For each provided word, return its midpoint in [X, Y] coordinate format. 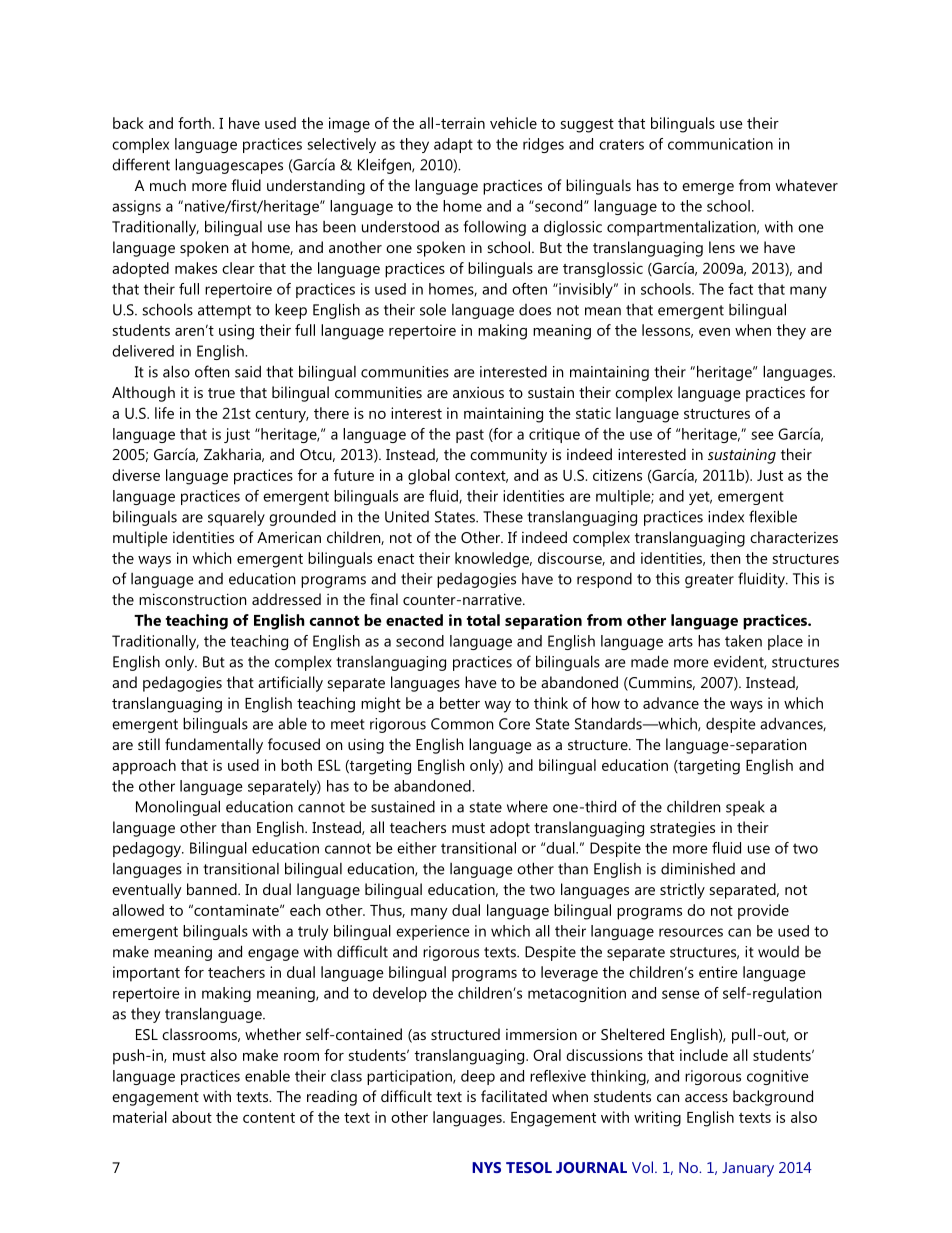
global [429, 477]
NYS [486, 1167]
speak [745, 808]
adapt [453, 145]
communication [720, 144]
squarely [236, 518]
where [527, 806]
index [726, 516]
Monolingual [178, 808]
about [192, 1117]
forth [195, 123]
